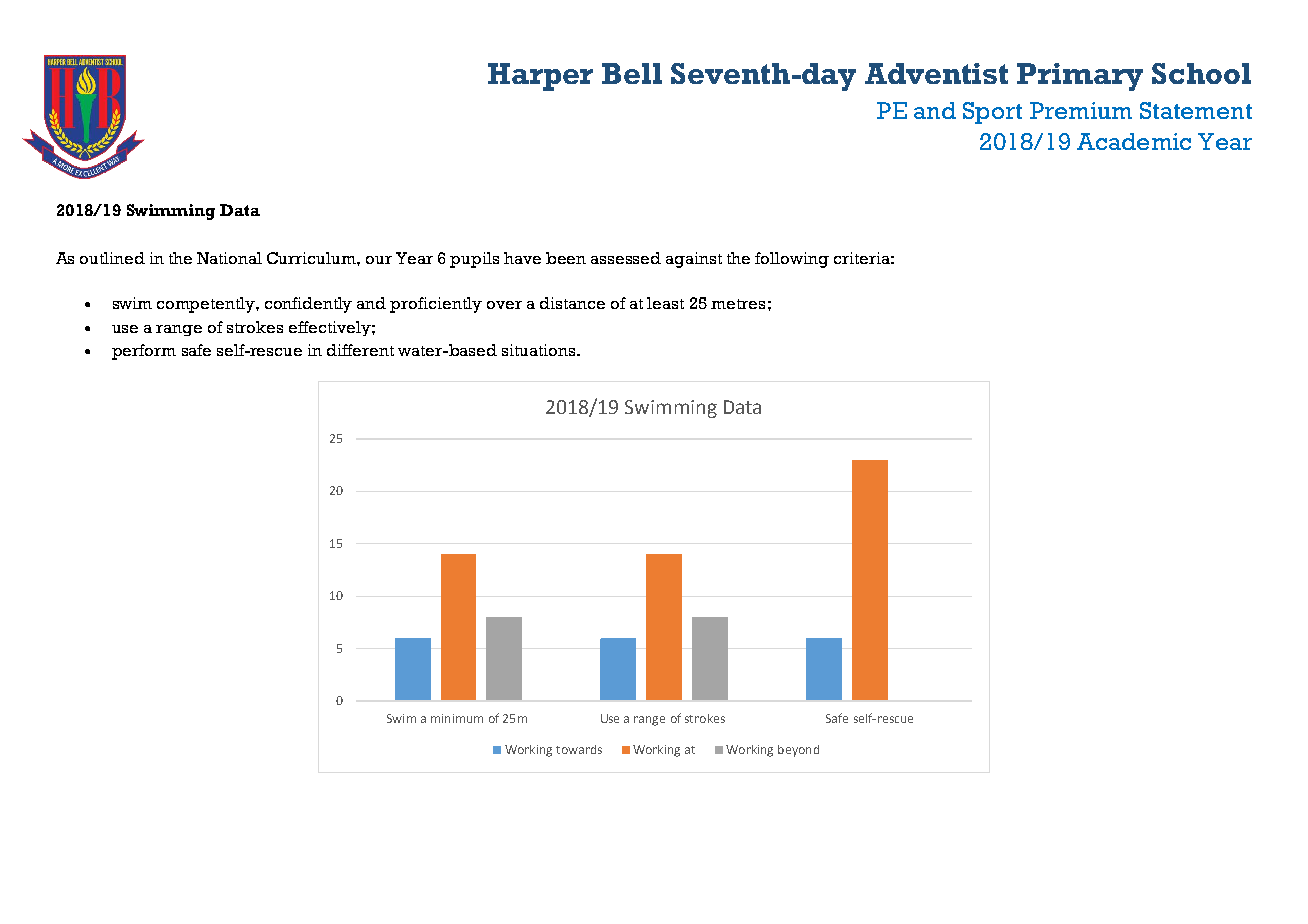  Describe the element at coordinates (540, 77) in the image. I see `Harper` at that location.
